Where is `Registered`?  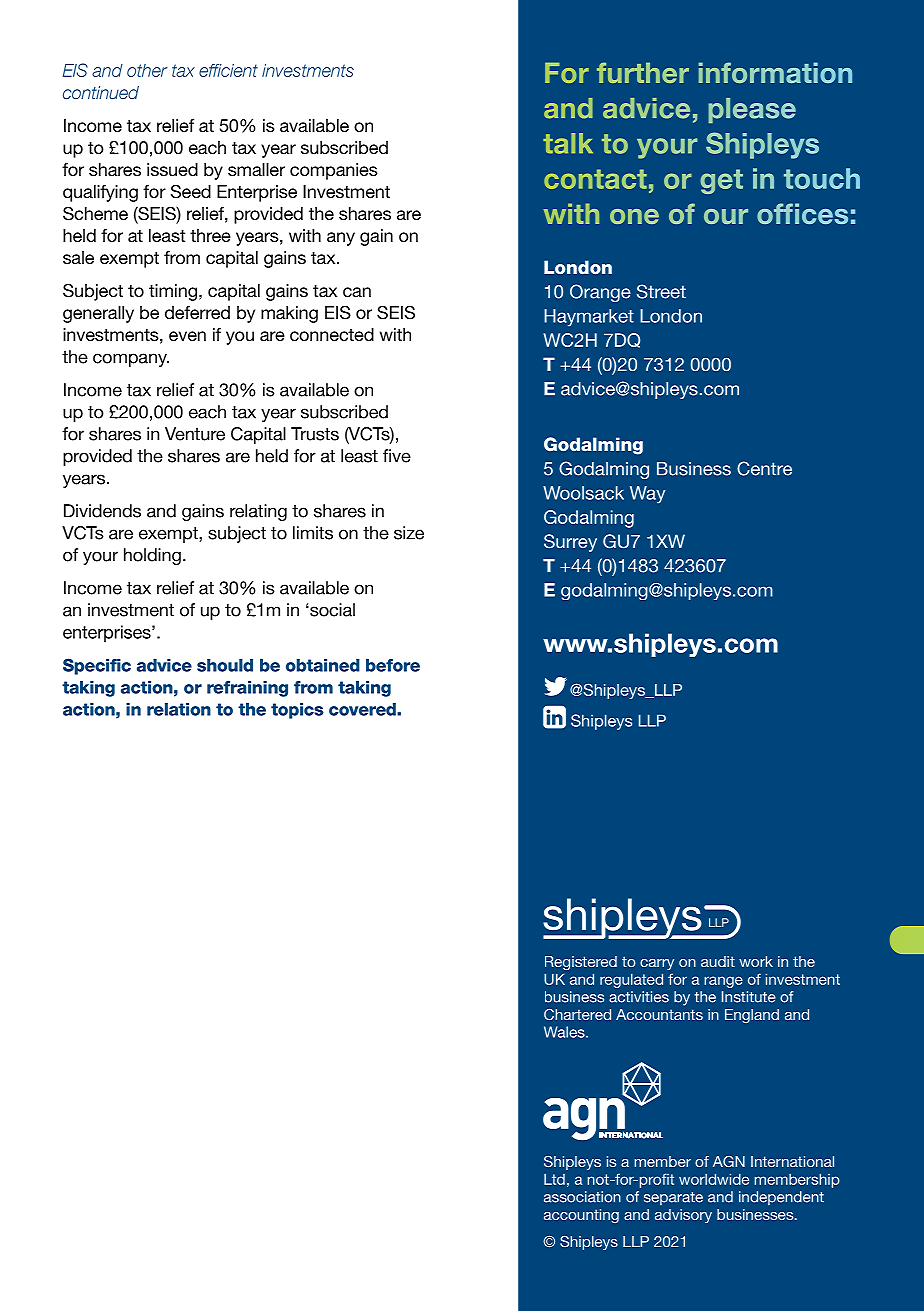
Registered is located at coordinates (581, 963).
